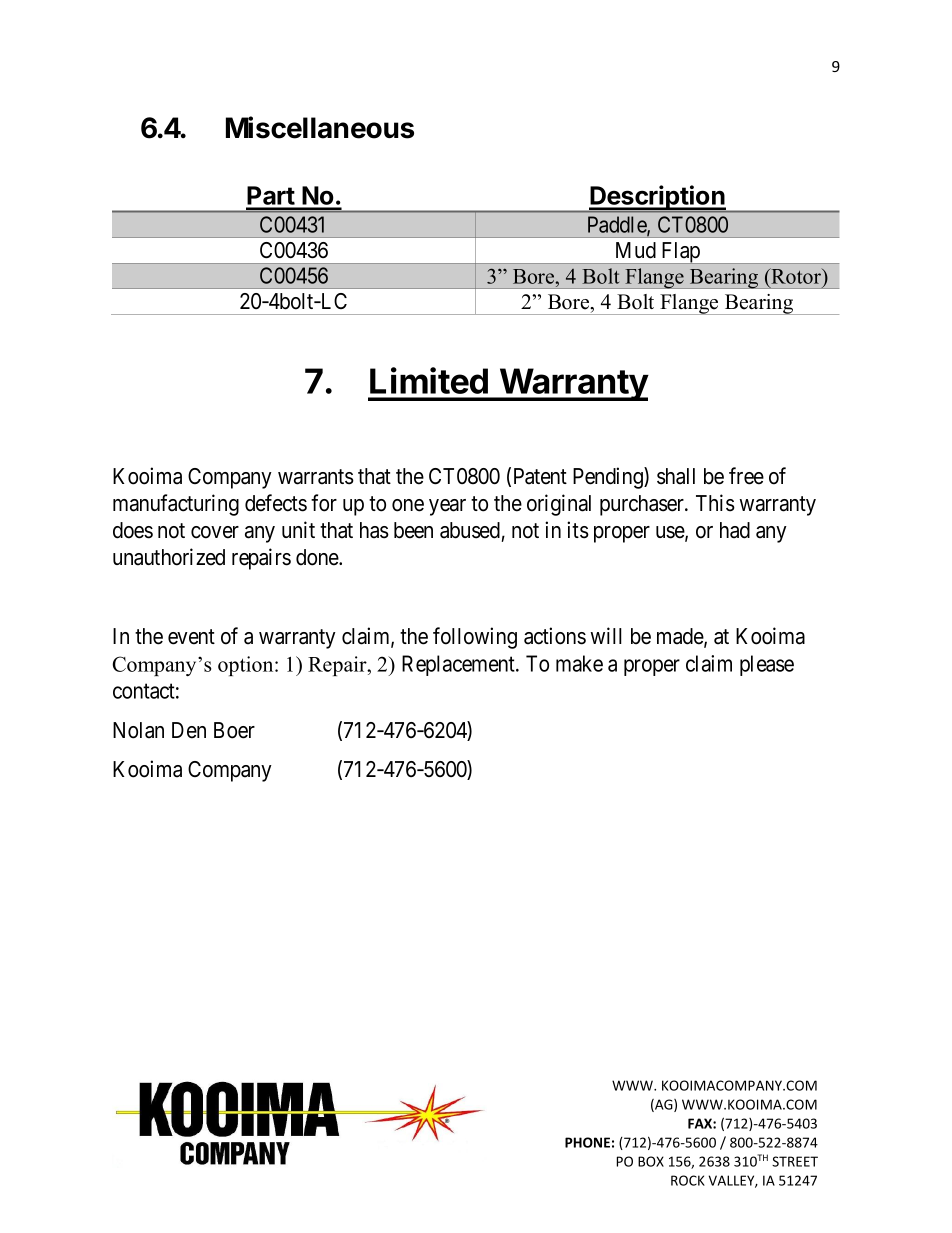 Image resolution: width=952 pixels, height=1233 pixels. I want to click on BOX, so click(651, 1161).
